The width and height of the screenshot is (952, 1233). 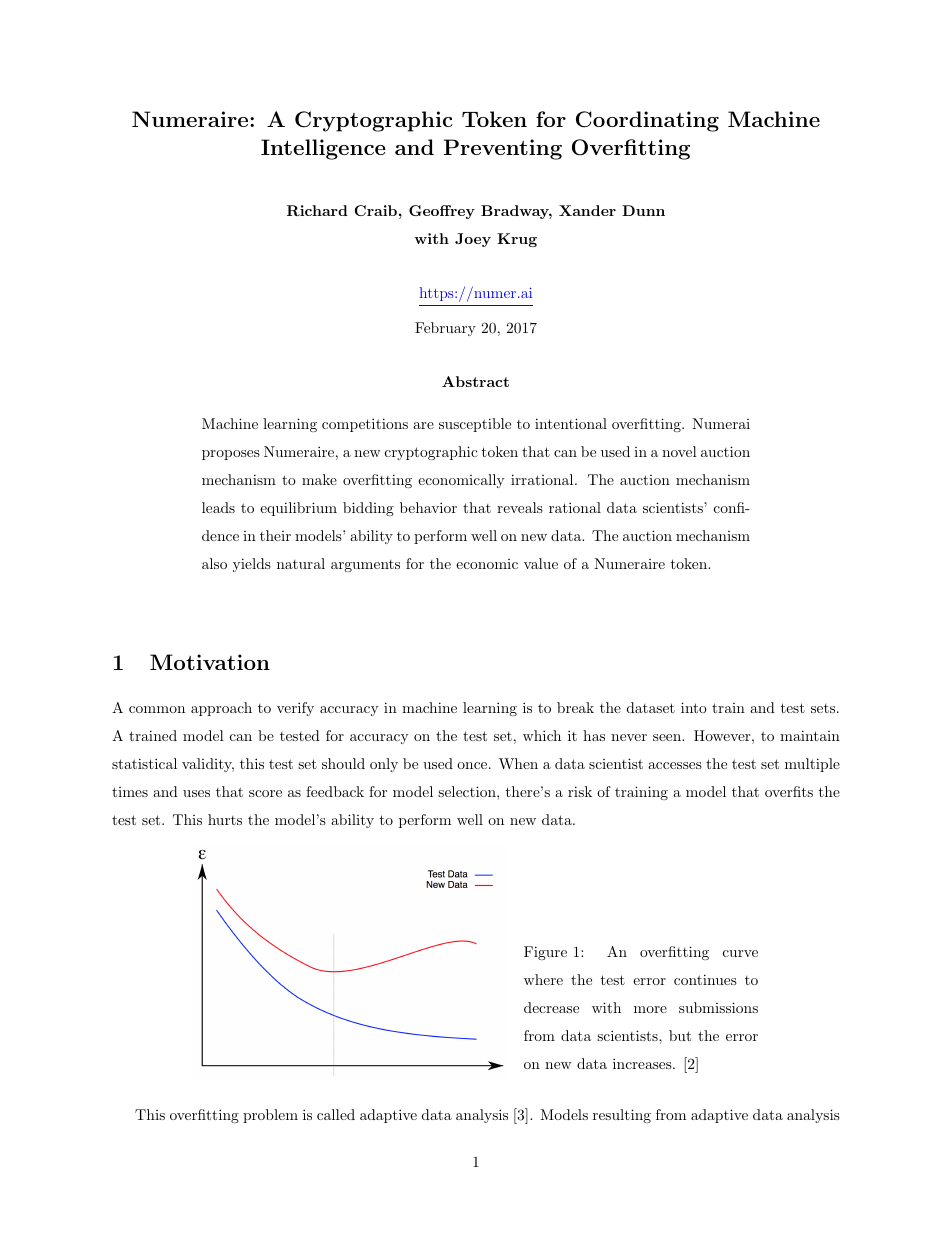 I want to click on selection, so click(x=468, y=791).
